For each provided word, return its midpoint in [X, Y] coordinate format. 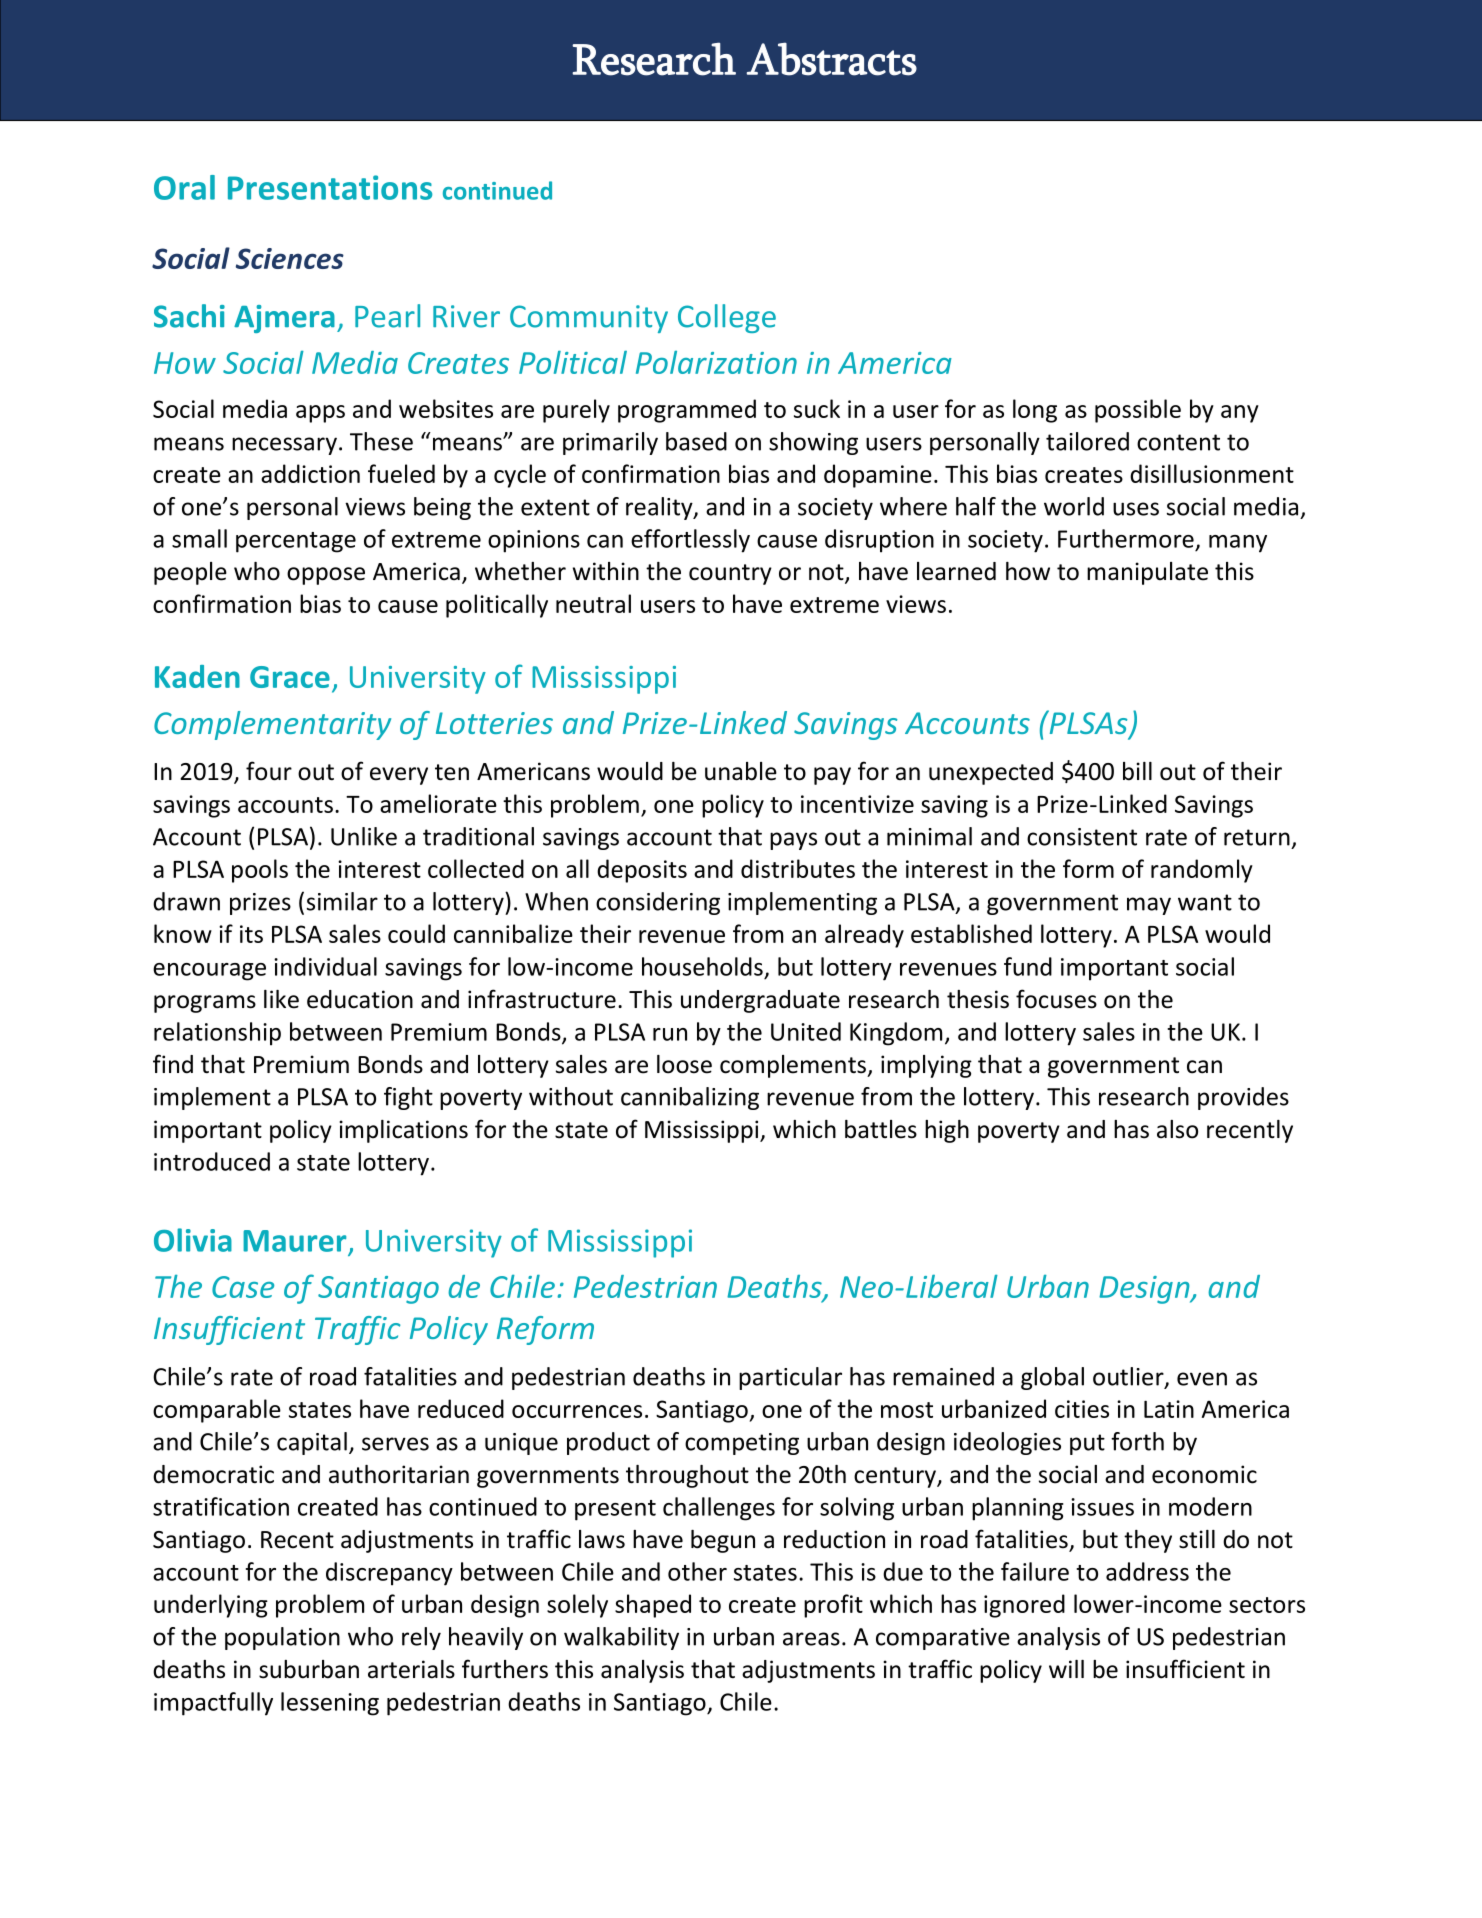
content [1178, 442]
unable [741, 771]
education [360, 999]
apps [320, 414]
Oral [184, 187]
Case [243, 1287]
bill [1137, 771]
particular [790, 1378]
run [670, 1034]
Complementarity [272, 725]
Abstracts [831, 59]
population [282, 1638]
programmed [687, 411]
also [1177, 1129]
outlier [1129, 1377]
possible [1138, 411]
